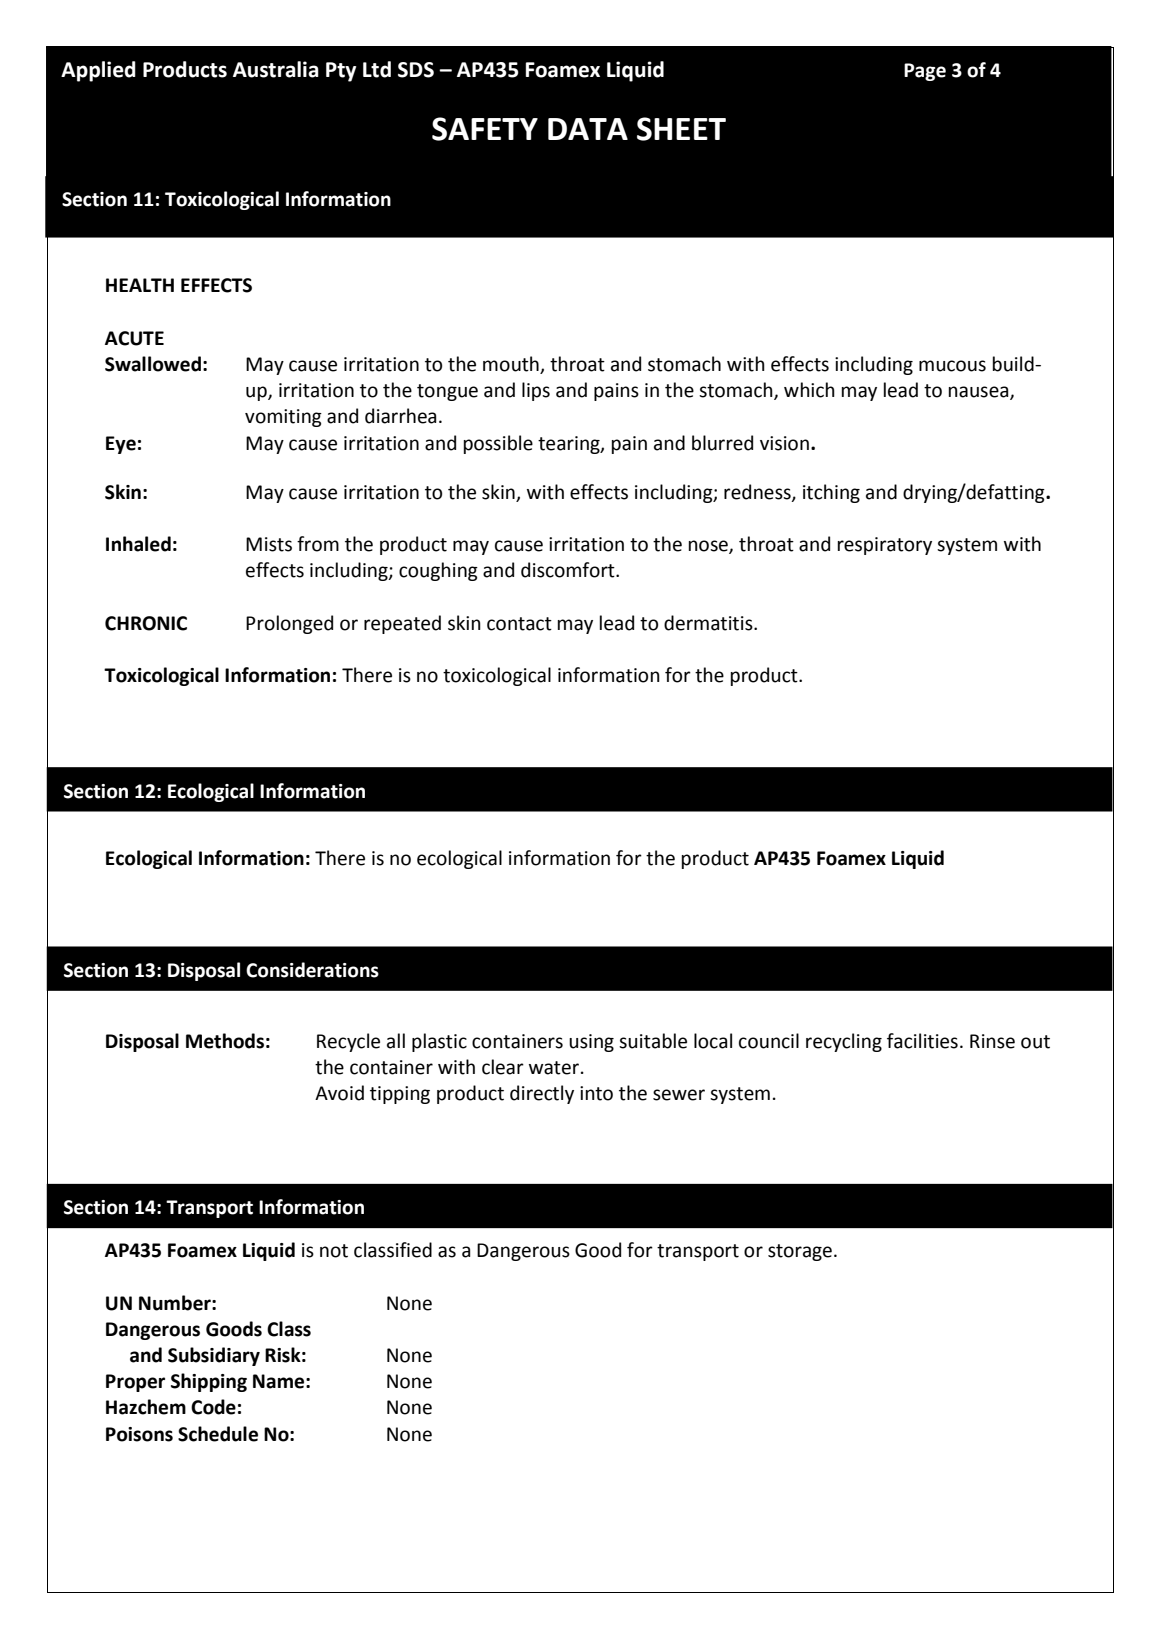 This page has width=1160, height=1640. What do you see at coordinates (588, 129) in the page?
I see `DATA` at bounding box center [588, 129].
